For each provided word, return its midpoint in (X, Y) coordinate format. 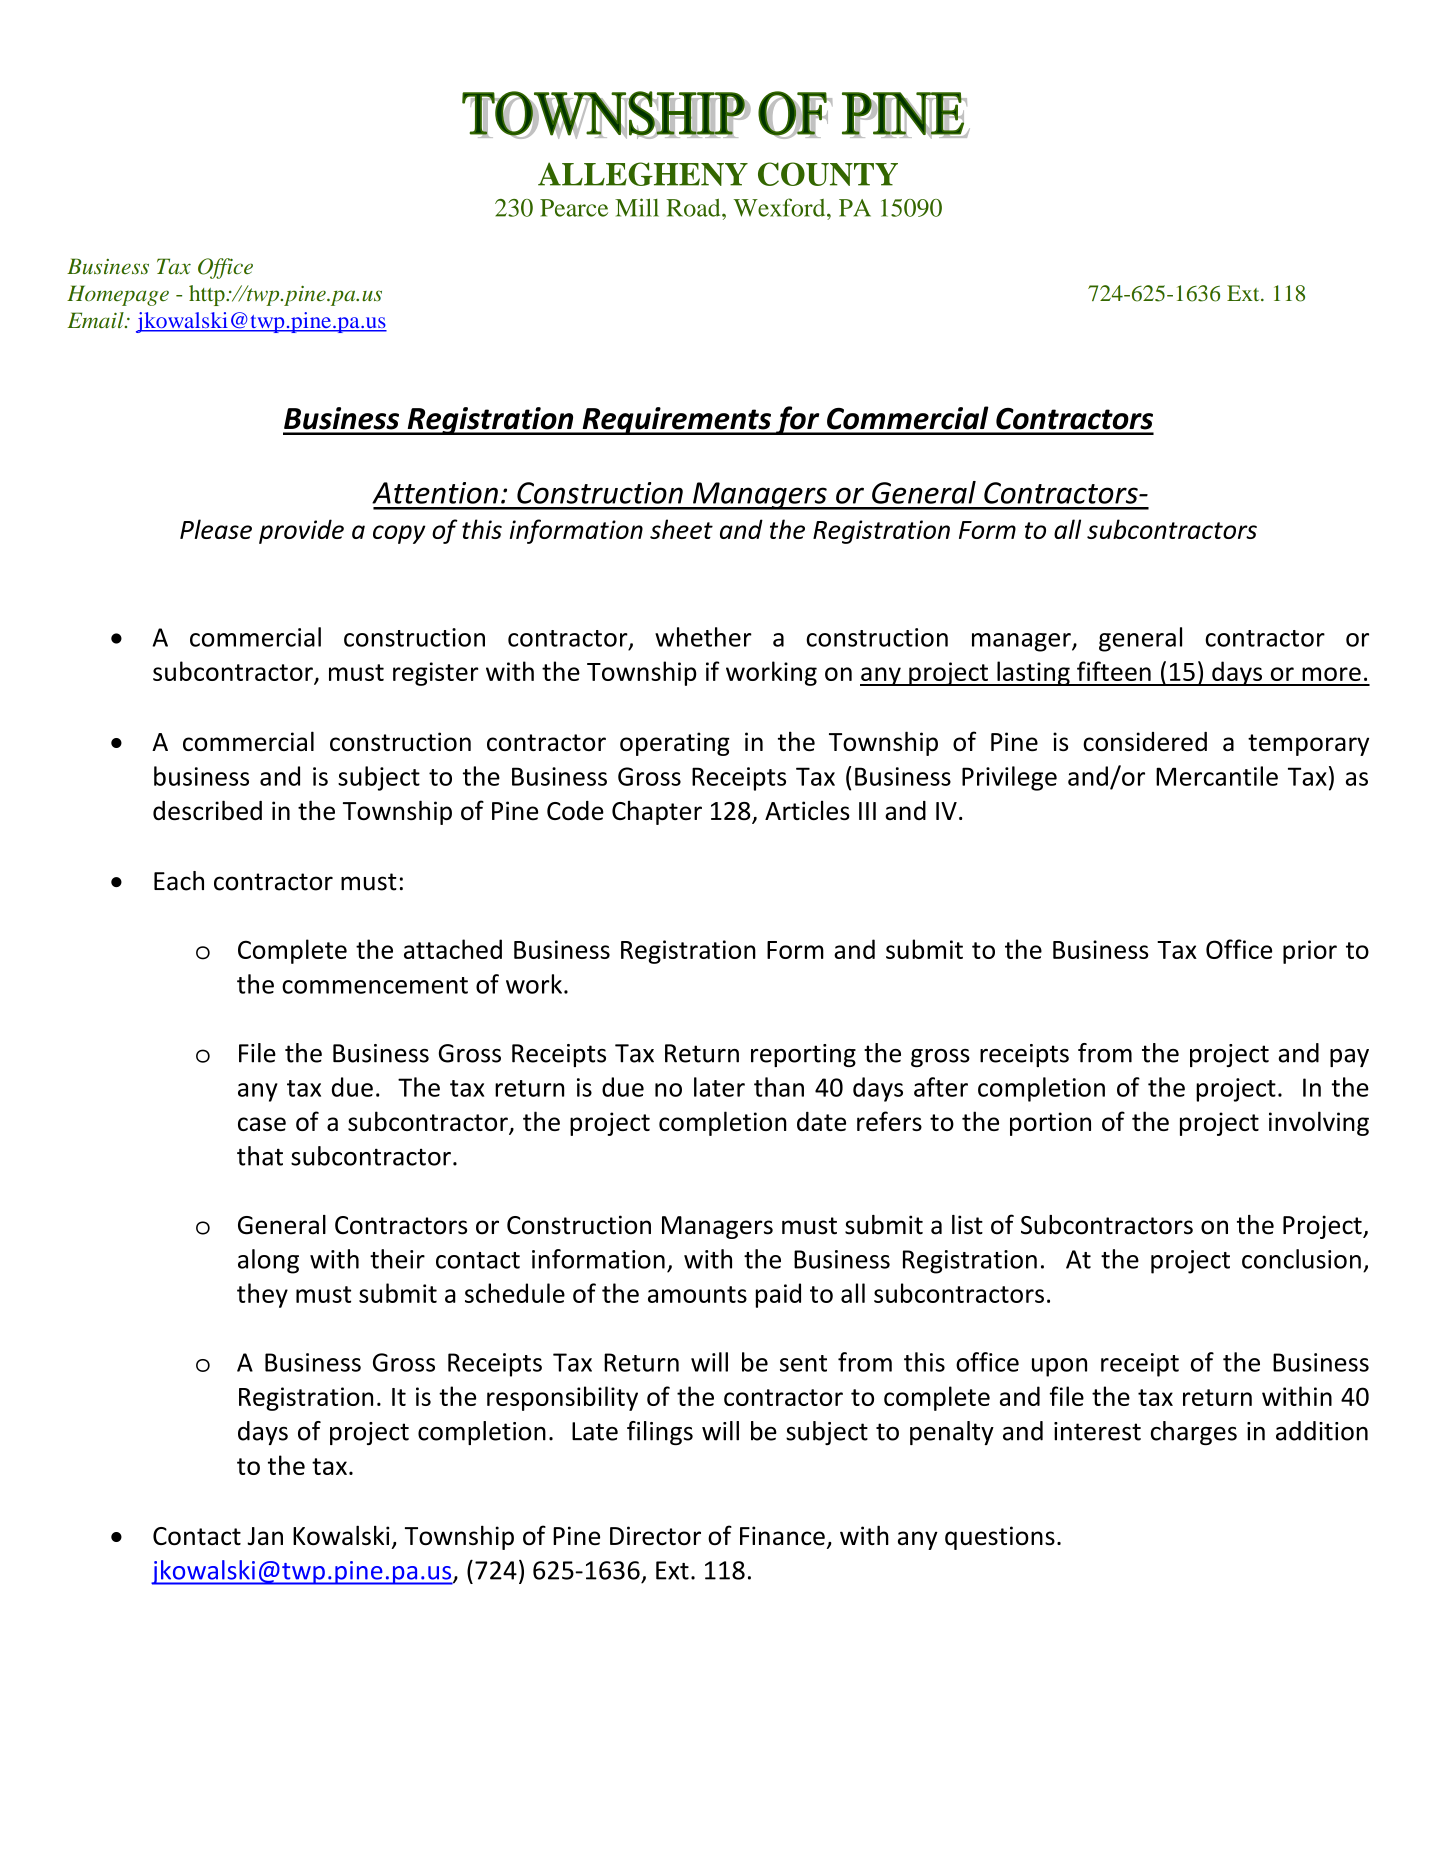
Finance (782, 1536)
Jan (265, 1536)
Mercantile (1217, 776)
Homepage (118, 295)
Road (694, 208)
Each (179, 881)
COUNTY (828, 174)
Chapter (657, 812)
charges (1194, 1433)
